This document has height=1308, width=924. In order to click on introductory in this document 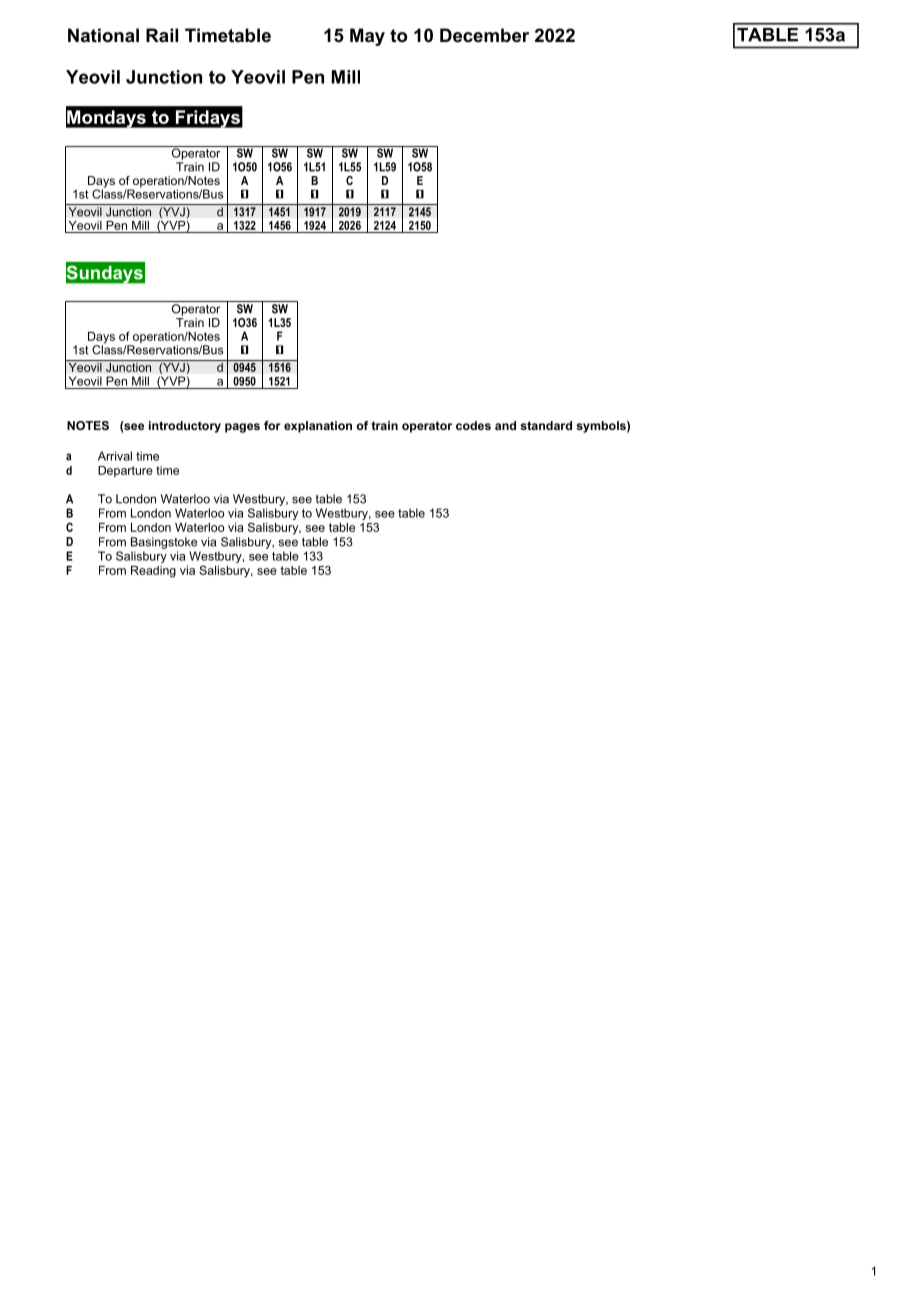, I will do `click(185, 427)`.
